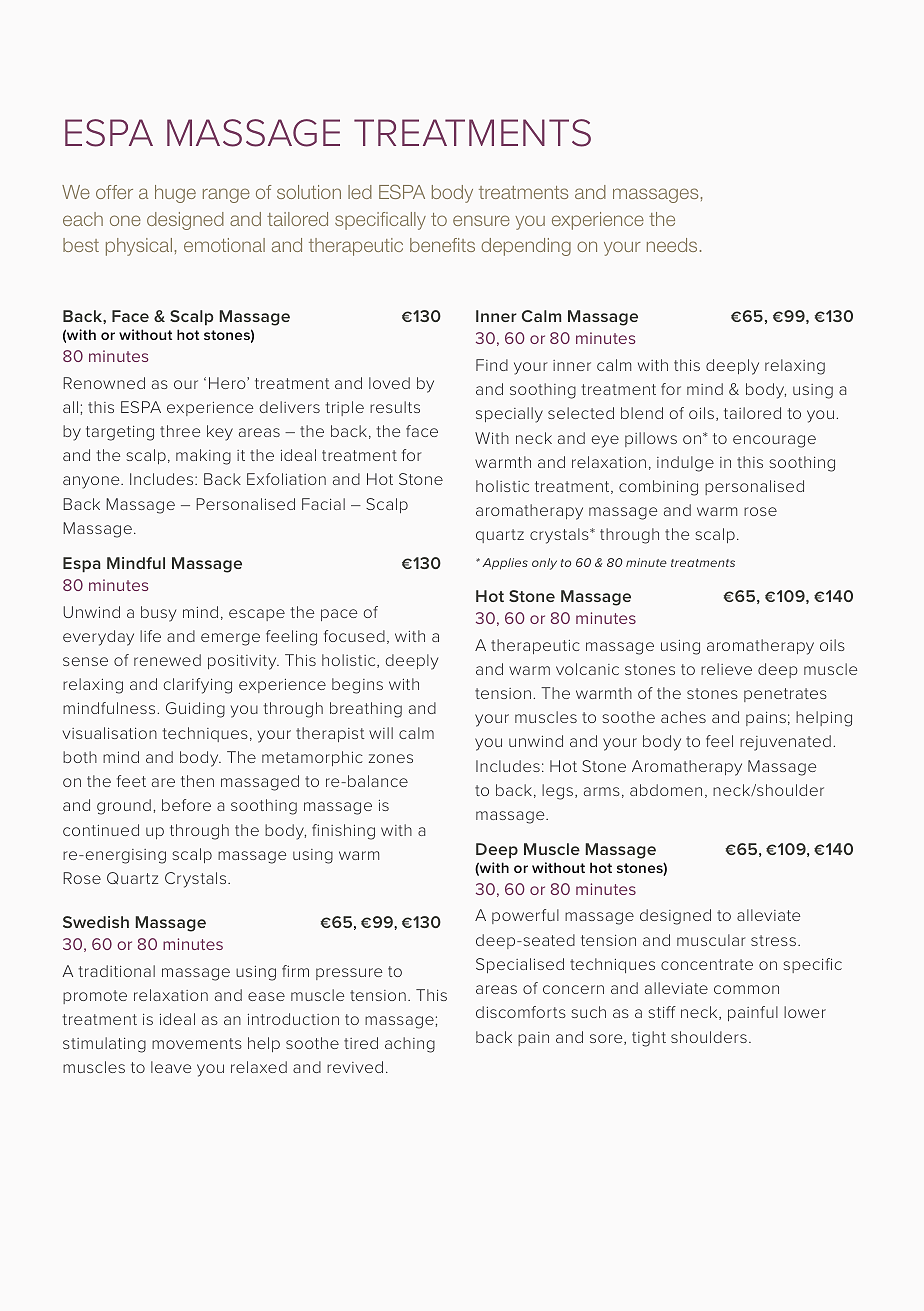  I want to click on movements, so click(197, 1043).
